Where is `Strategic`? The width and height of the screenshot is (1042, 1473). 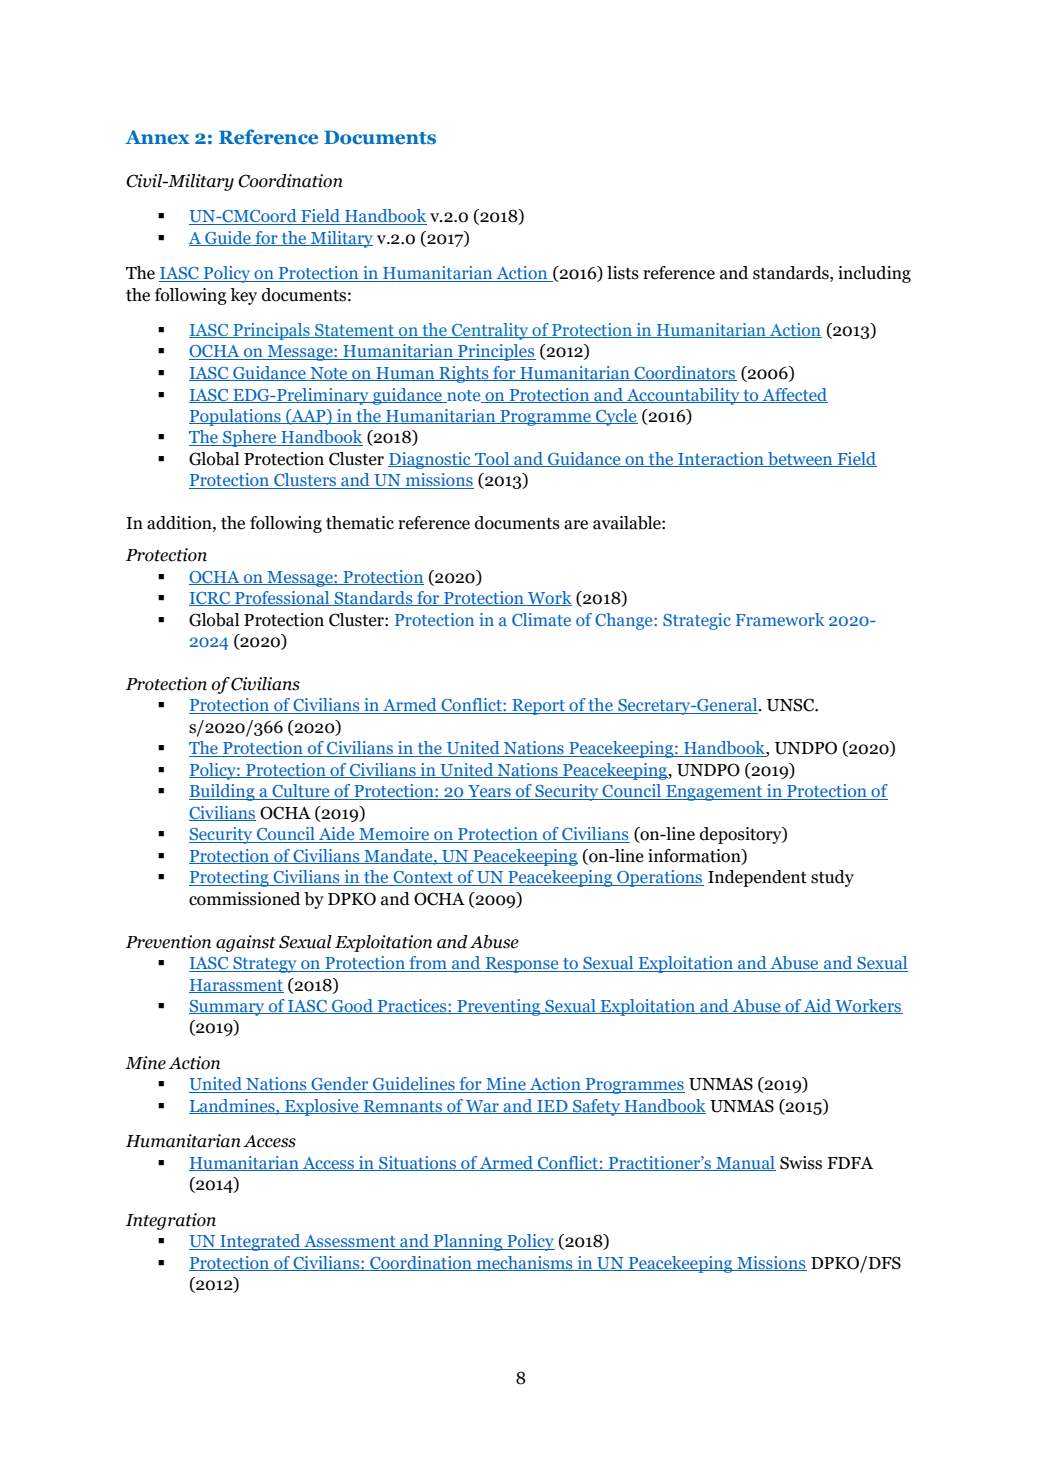
Strategic is located at coordinates (697, 621).
